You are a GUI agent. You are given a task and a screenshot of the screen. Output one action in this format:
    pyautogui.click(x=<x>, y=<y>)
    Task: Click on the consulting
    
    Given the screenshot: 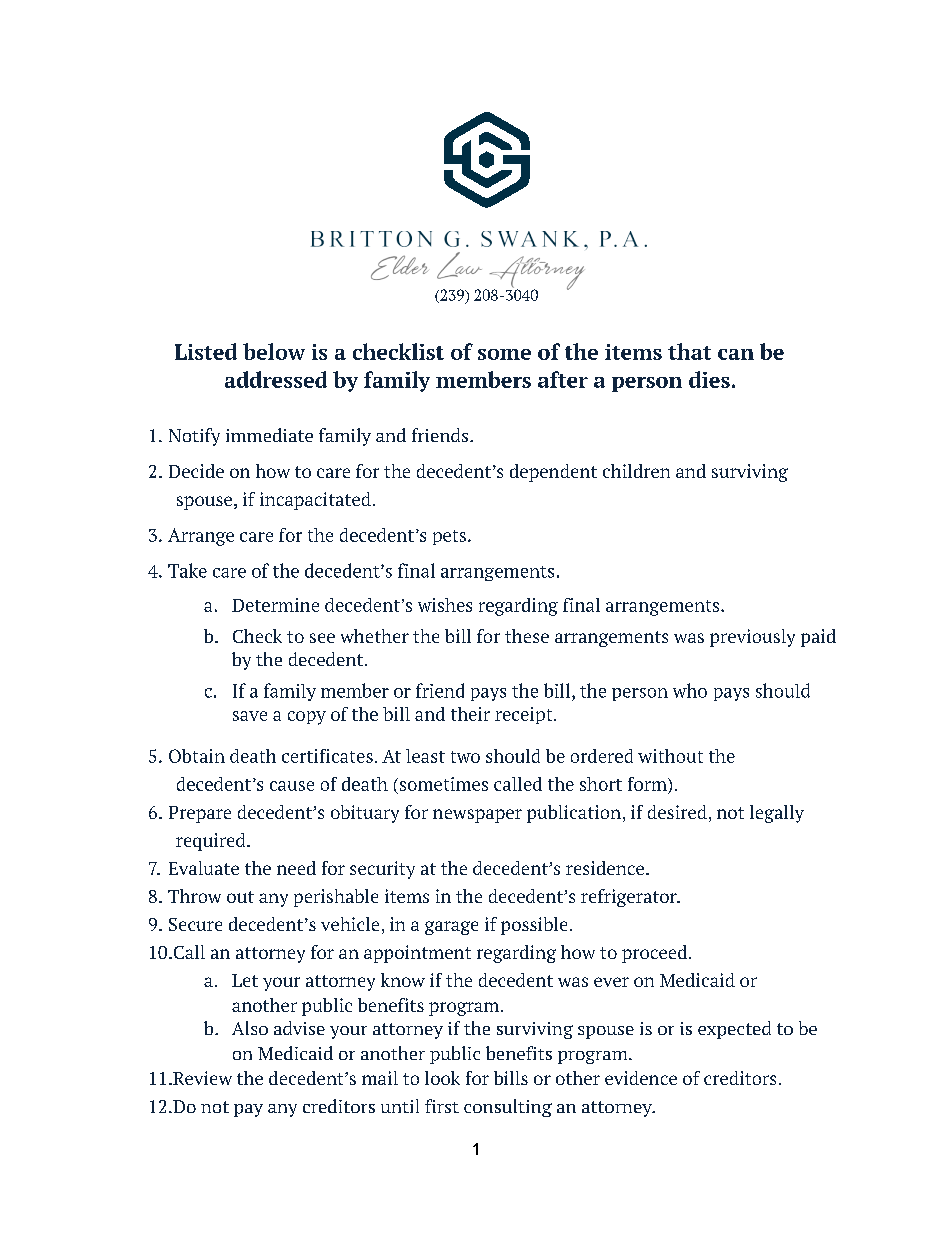 What is the action you would take?
    pyautogui.click(x=508, y=1108)
